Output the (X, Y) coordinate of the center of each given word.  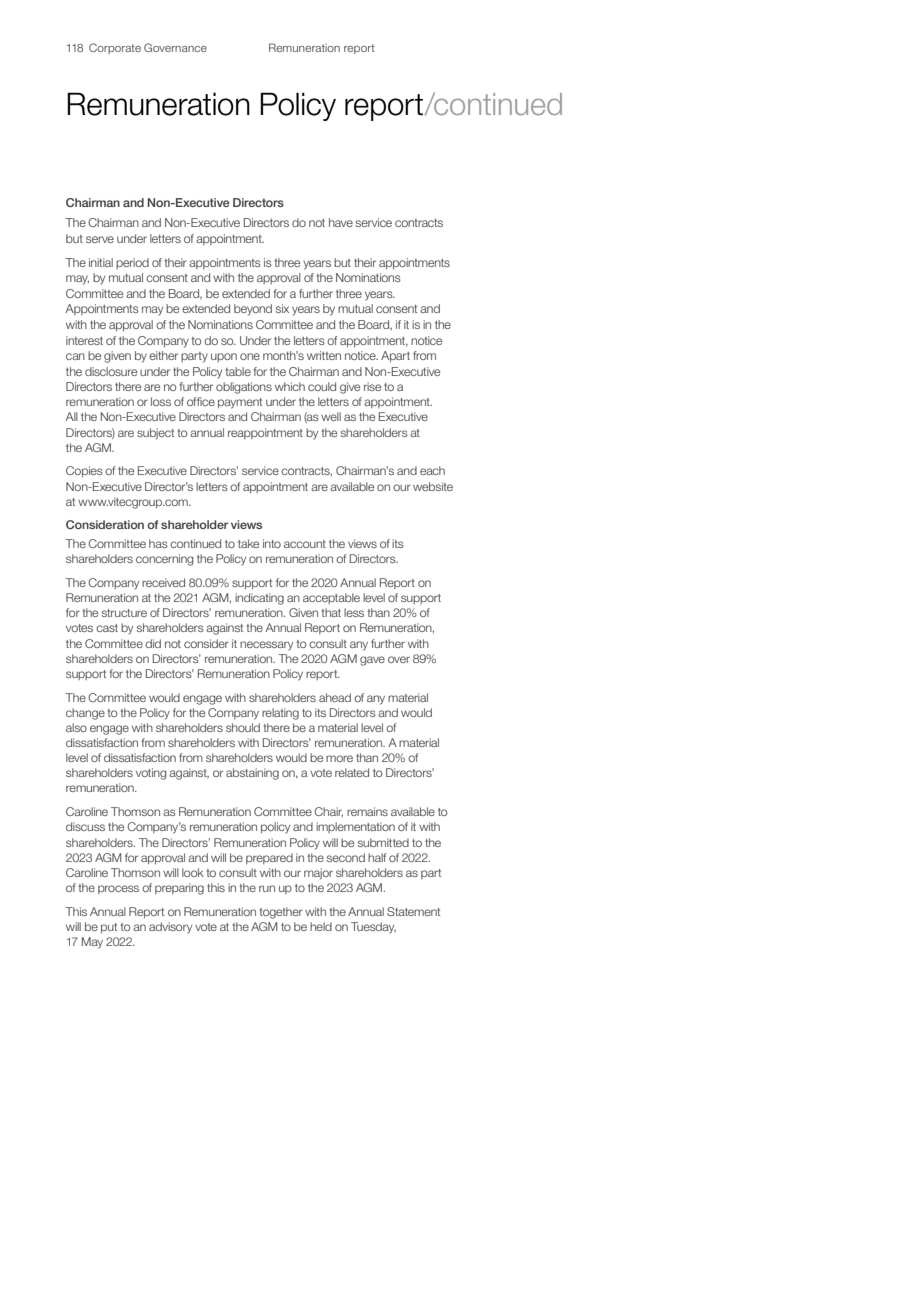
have (341, 222)
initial (101, 262)
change (85, 714)
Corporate (115, 48)
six (282, 308)
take (248, 543)
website (433, 486)
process (118, 889)
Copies (84, 471)
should (243, 727)
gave (372, 661)
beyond (253, 310)
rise (372, 386)
